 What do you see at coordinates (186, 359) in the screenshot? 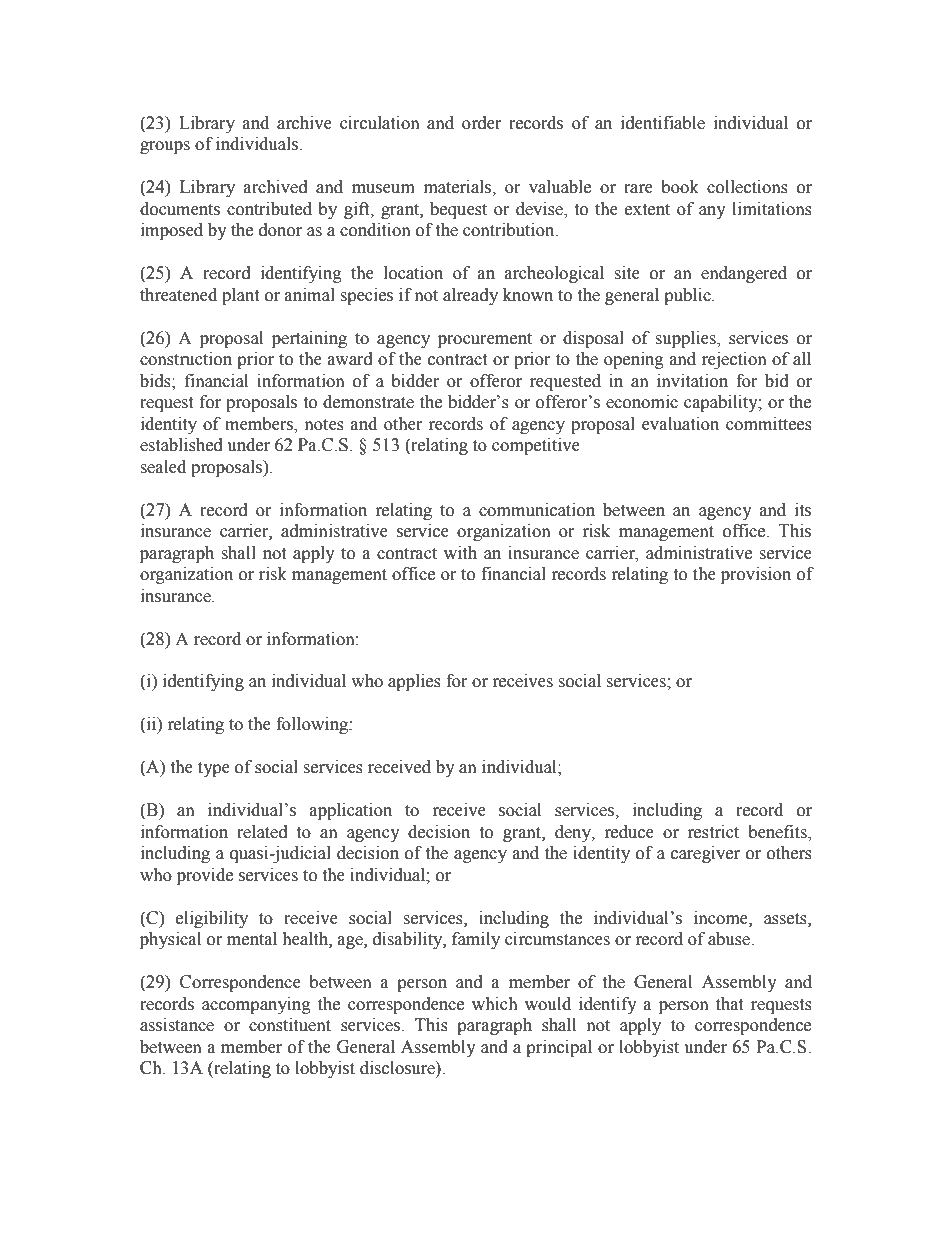
I see `construction` at bounding box center [186, 359].
